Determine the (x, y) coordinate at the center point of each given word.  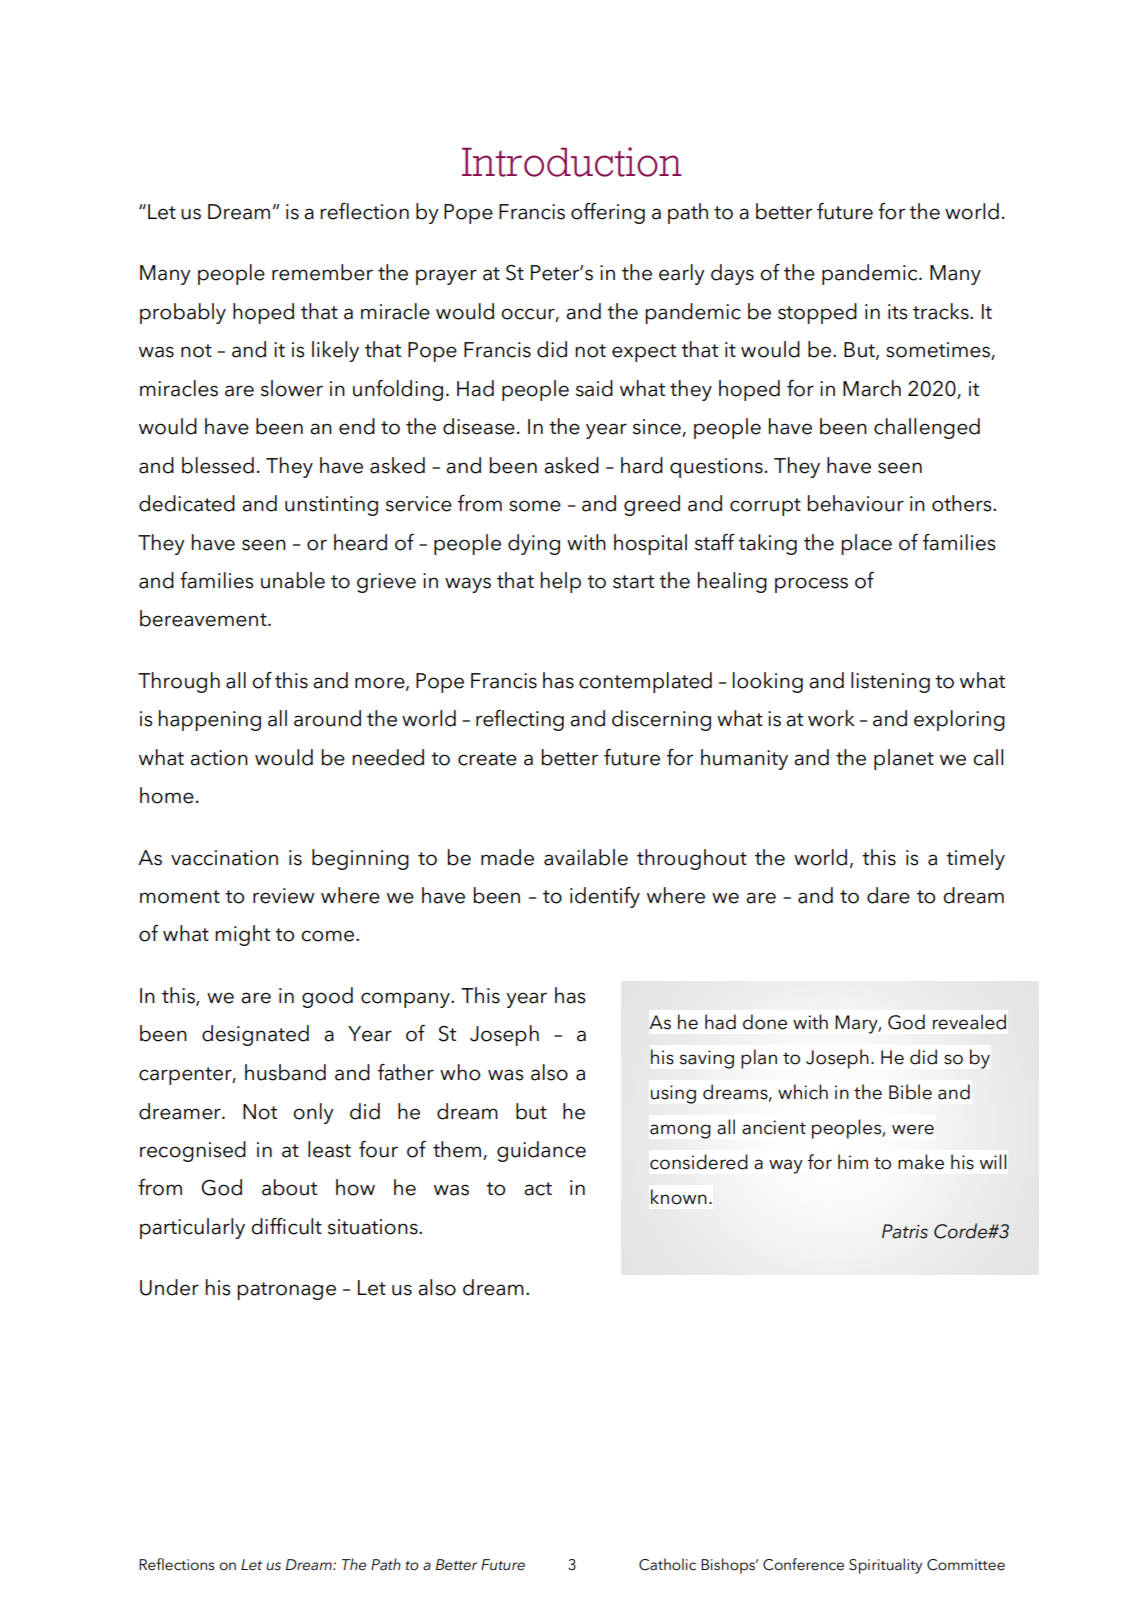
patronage (286, 1291)
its (897, 312)
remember (322, 272)
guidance (541, 1151)
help (561, 582)
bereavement (204, 618)
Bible (910, 1092)
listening (890, 682)
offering (608, 213)
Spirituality (885, 1566)
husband (285, 1072)
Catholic (667, 1564)
